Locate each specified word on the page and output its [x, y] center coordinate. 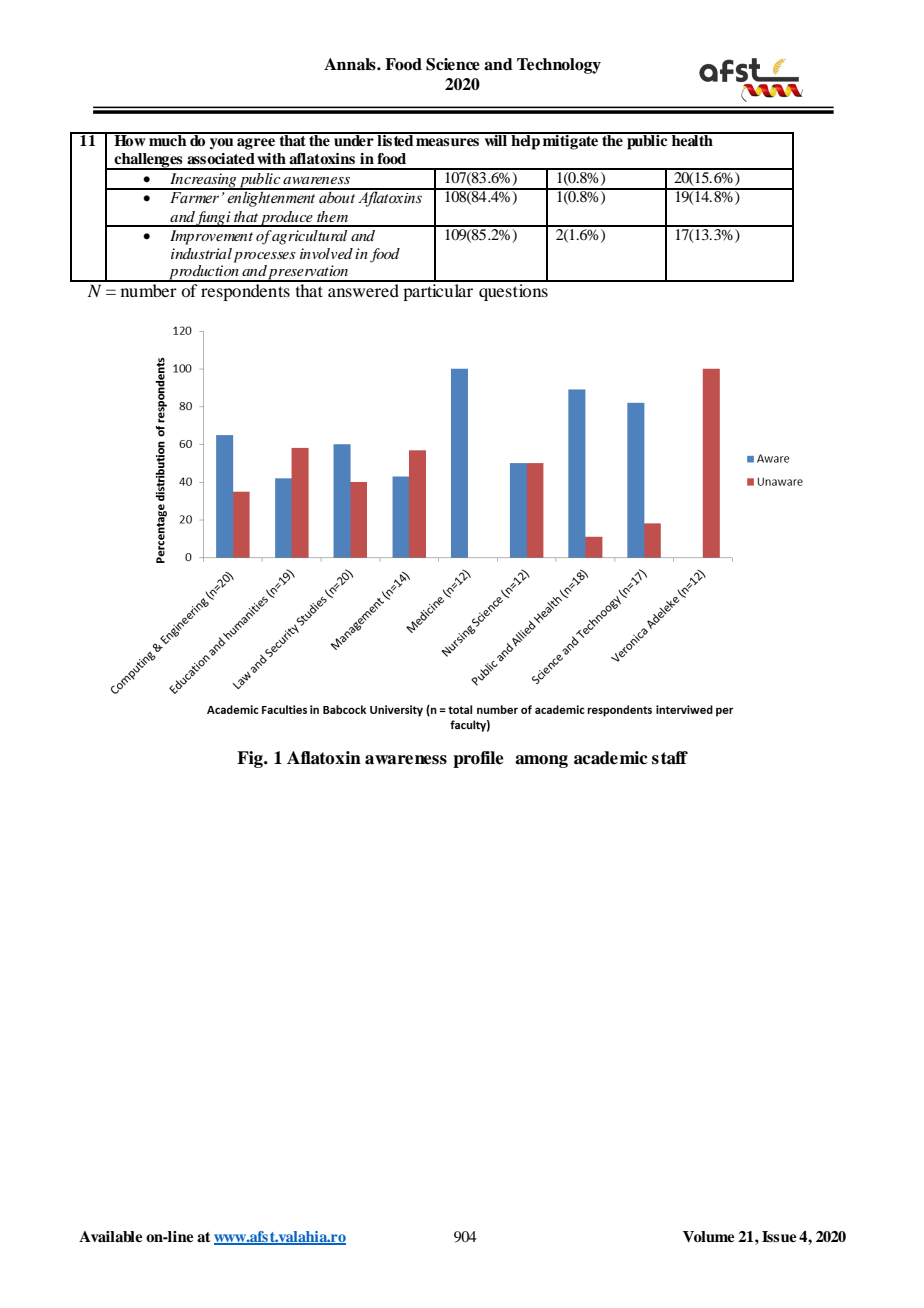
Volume [709, 1237]
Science [453, 64]
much [168, 139]
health [692, 139]
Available [111, 1236]
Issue [779, 1236]
